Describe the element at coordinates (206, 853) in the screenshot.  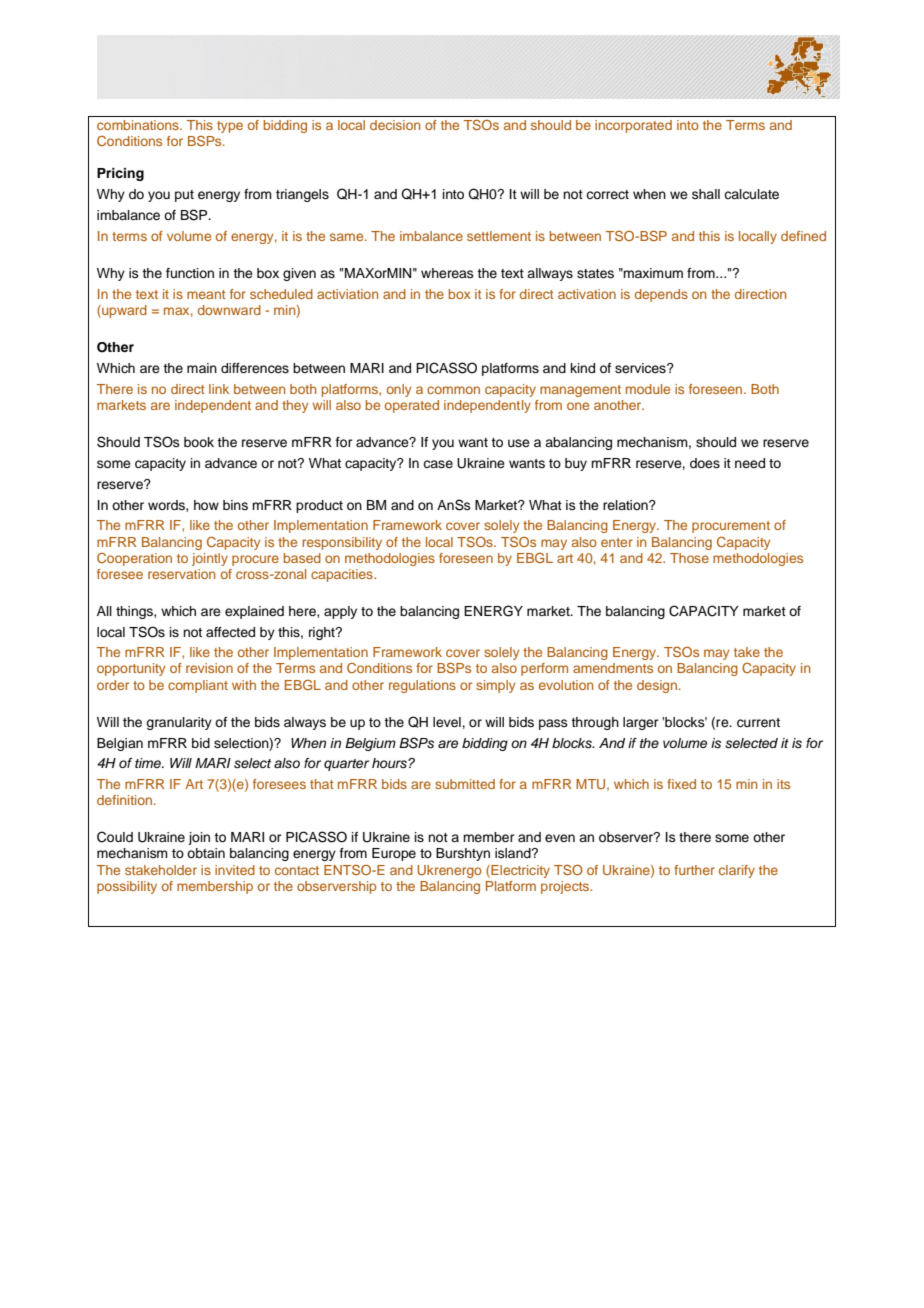
I see `obtain` at that location.
